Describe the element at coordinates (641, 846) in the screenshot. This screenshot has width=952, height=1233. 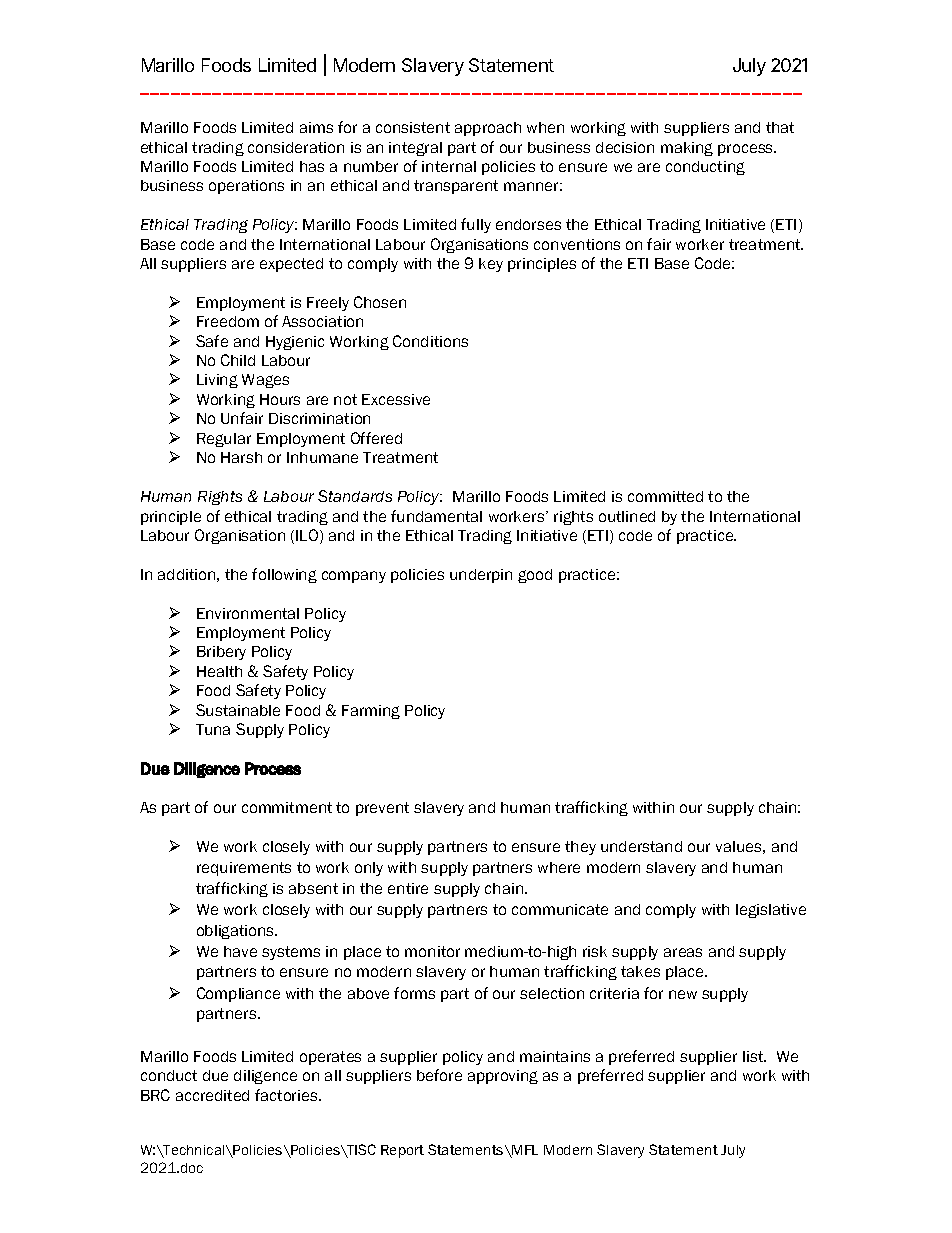
I see `understand` at that location.
